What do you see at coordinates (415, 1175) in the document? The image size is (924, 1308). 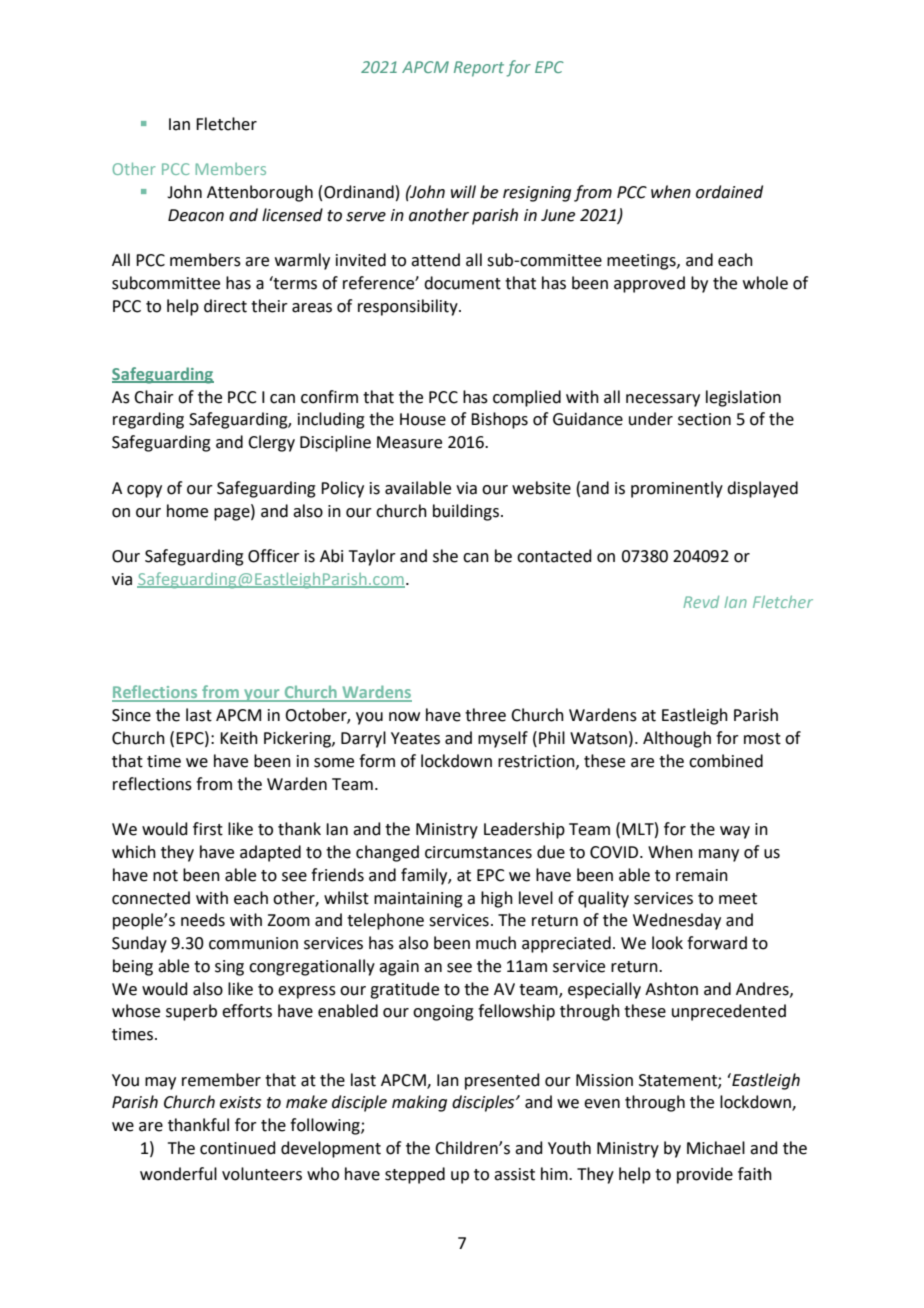 I see `stepped` at bounding box center [415, 1175].
